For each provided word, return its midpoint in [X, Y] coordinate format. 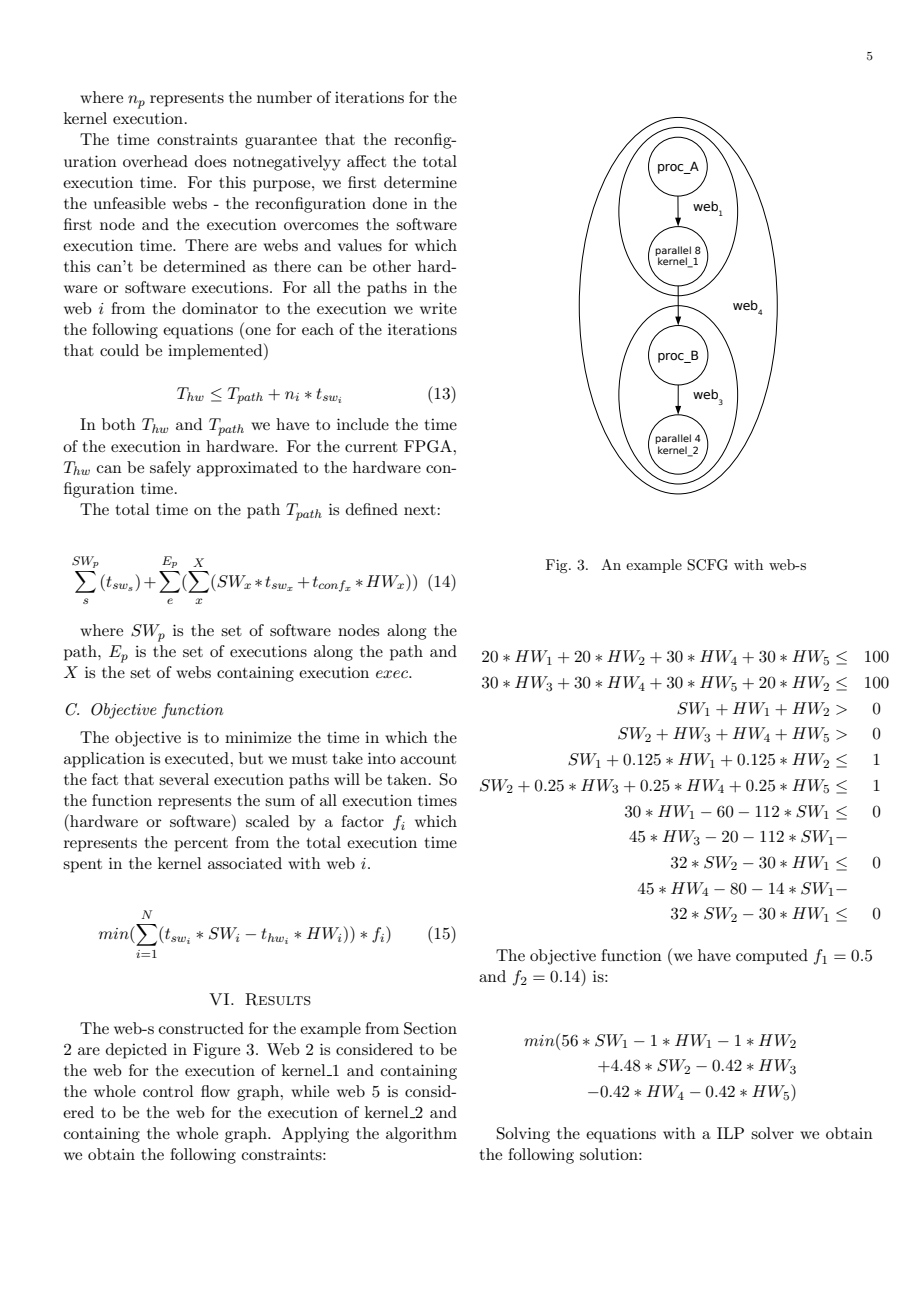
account [428, 759]
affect [366, 161]
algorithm [421, 1135]
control [168, 1091]
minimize [258, 737]
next [421, 510]
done [390, 203]
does [210, 161]
